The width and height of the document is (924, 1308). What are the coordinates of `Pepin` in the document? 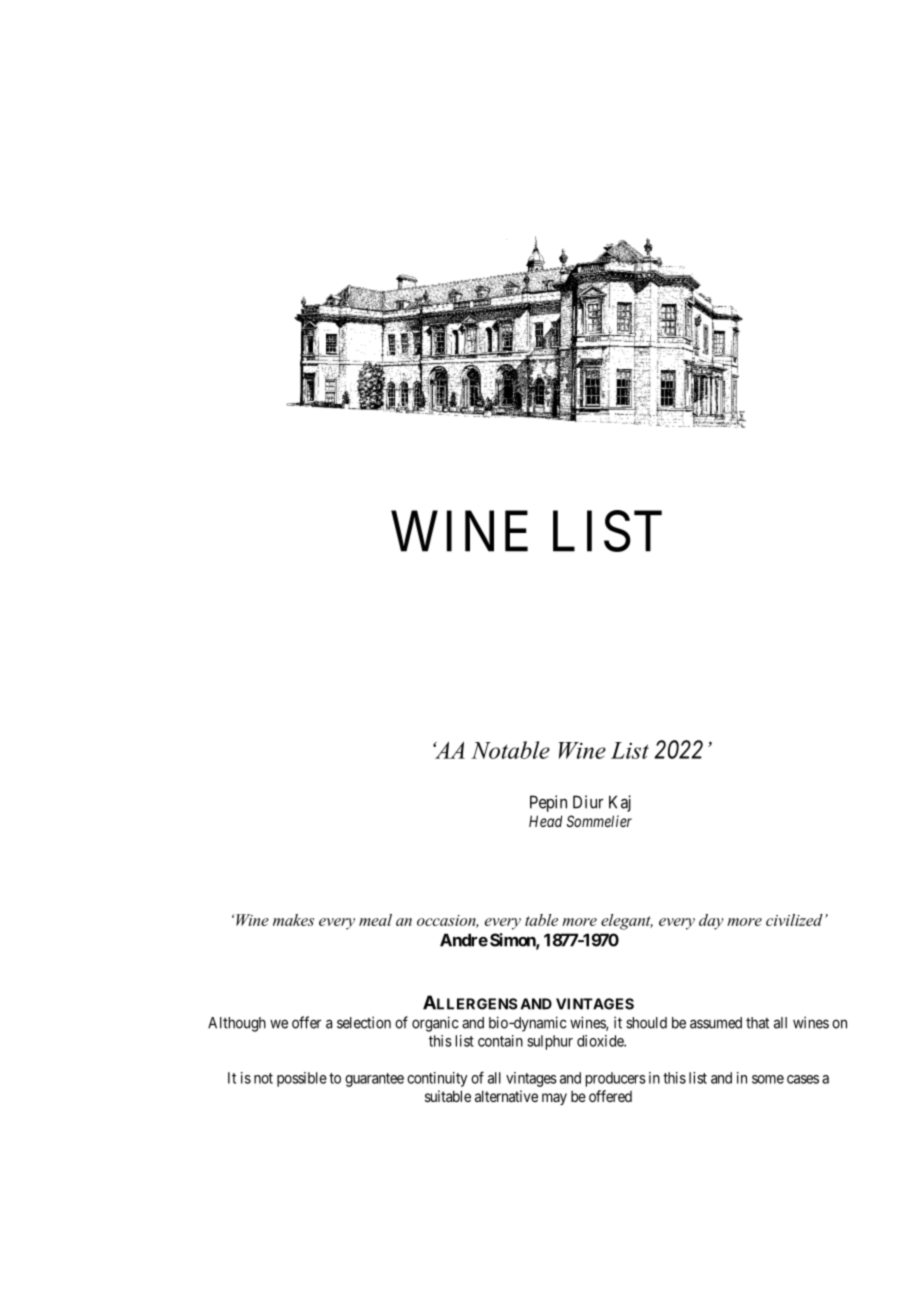 It's located at (548, 803).
